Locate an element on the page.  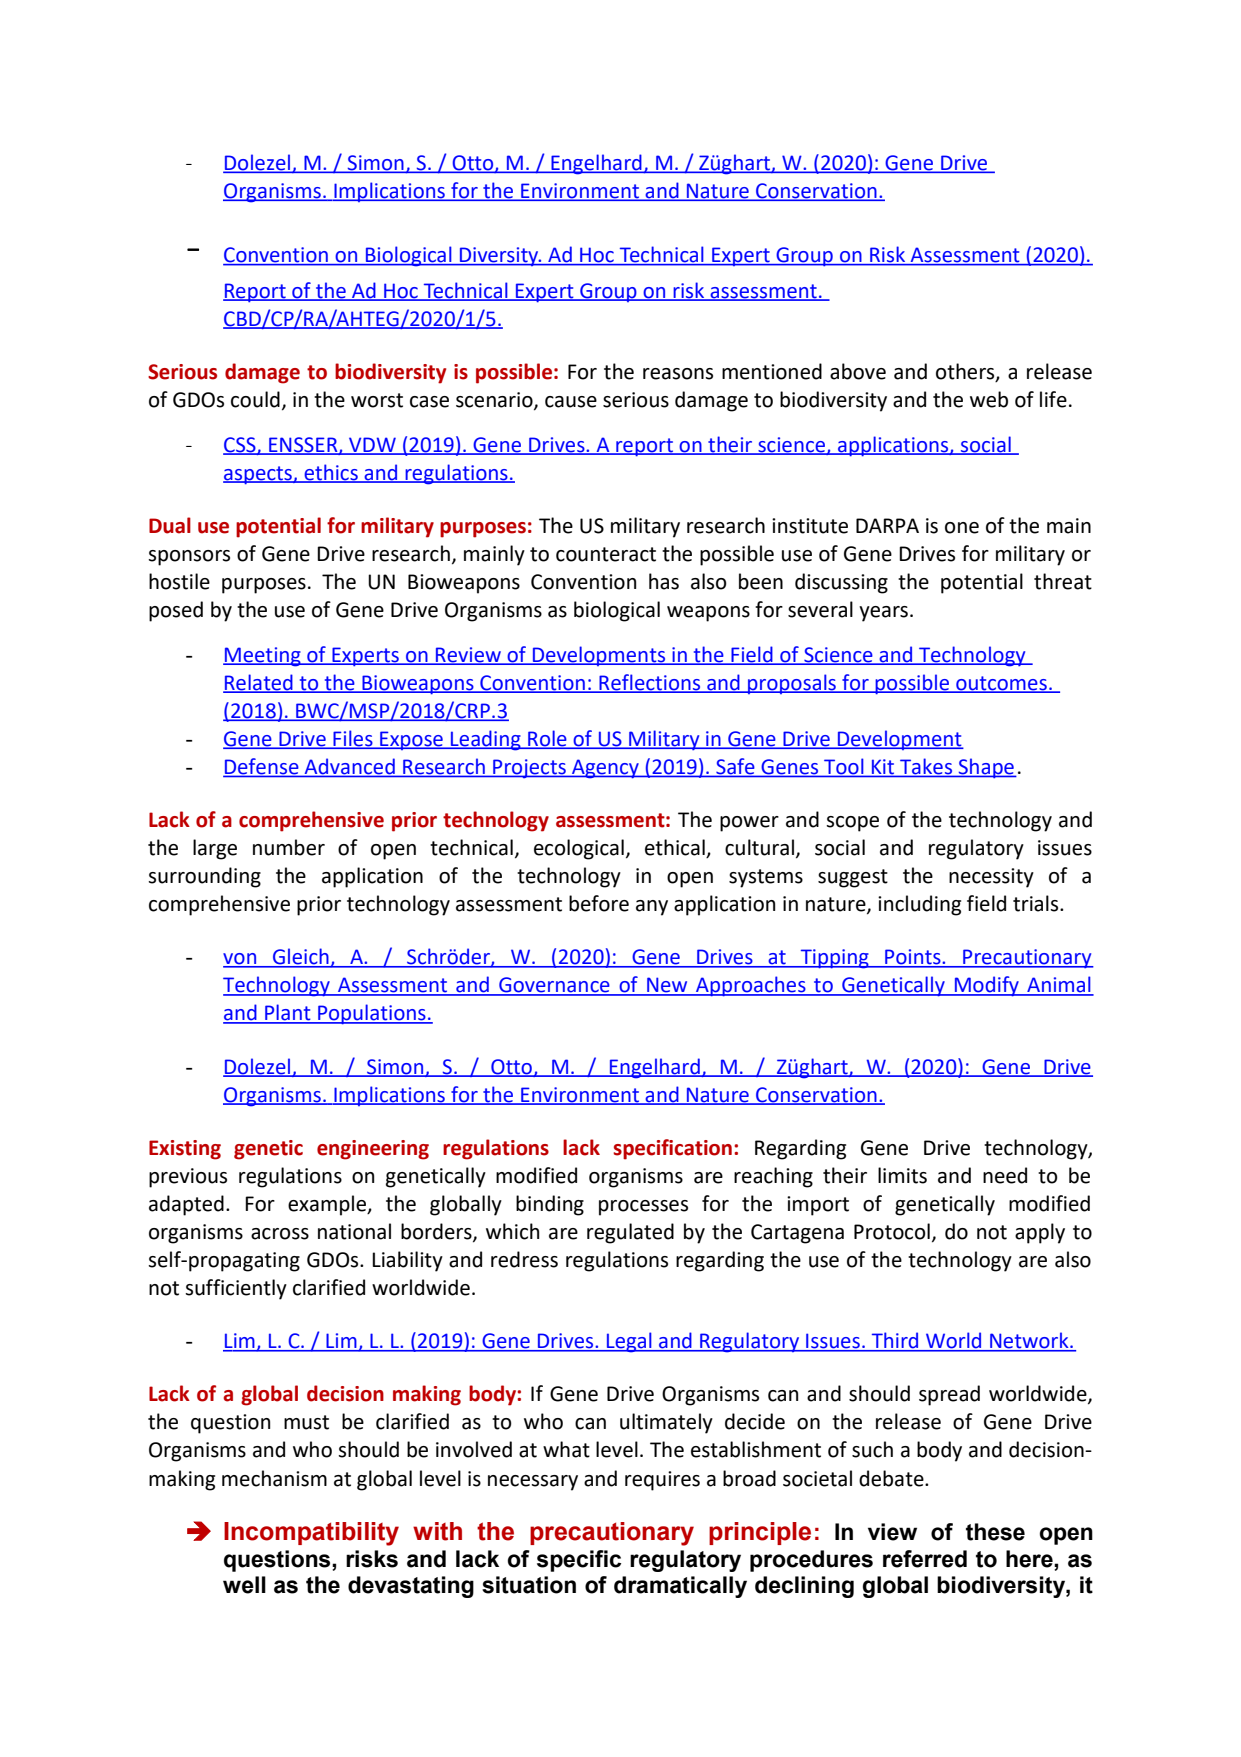
cause is located at coordinates (571, 402).
